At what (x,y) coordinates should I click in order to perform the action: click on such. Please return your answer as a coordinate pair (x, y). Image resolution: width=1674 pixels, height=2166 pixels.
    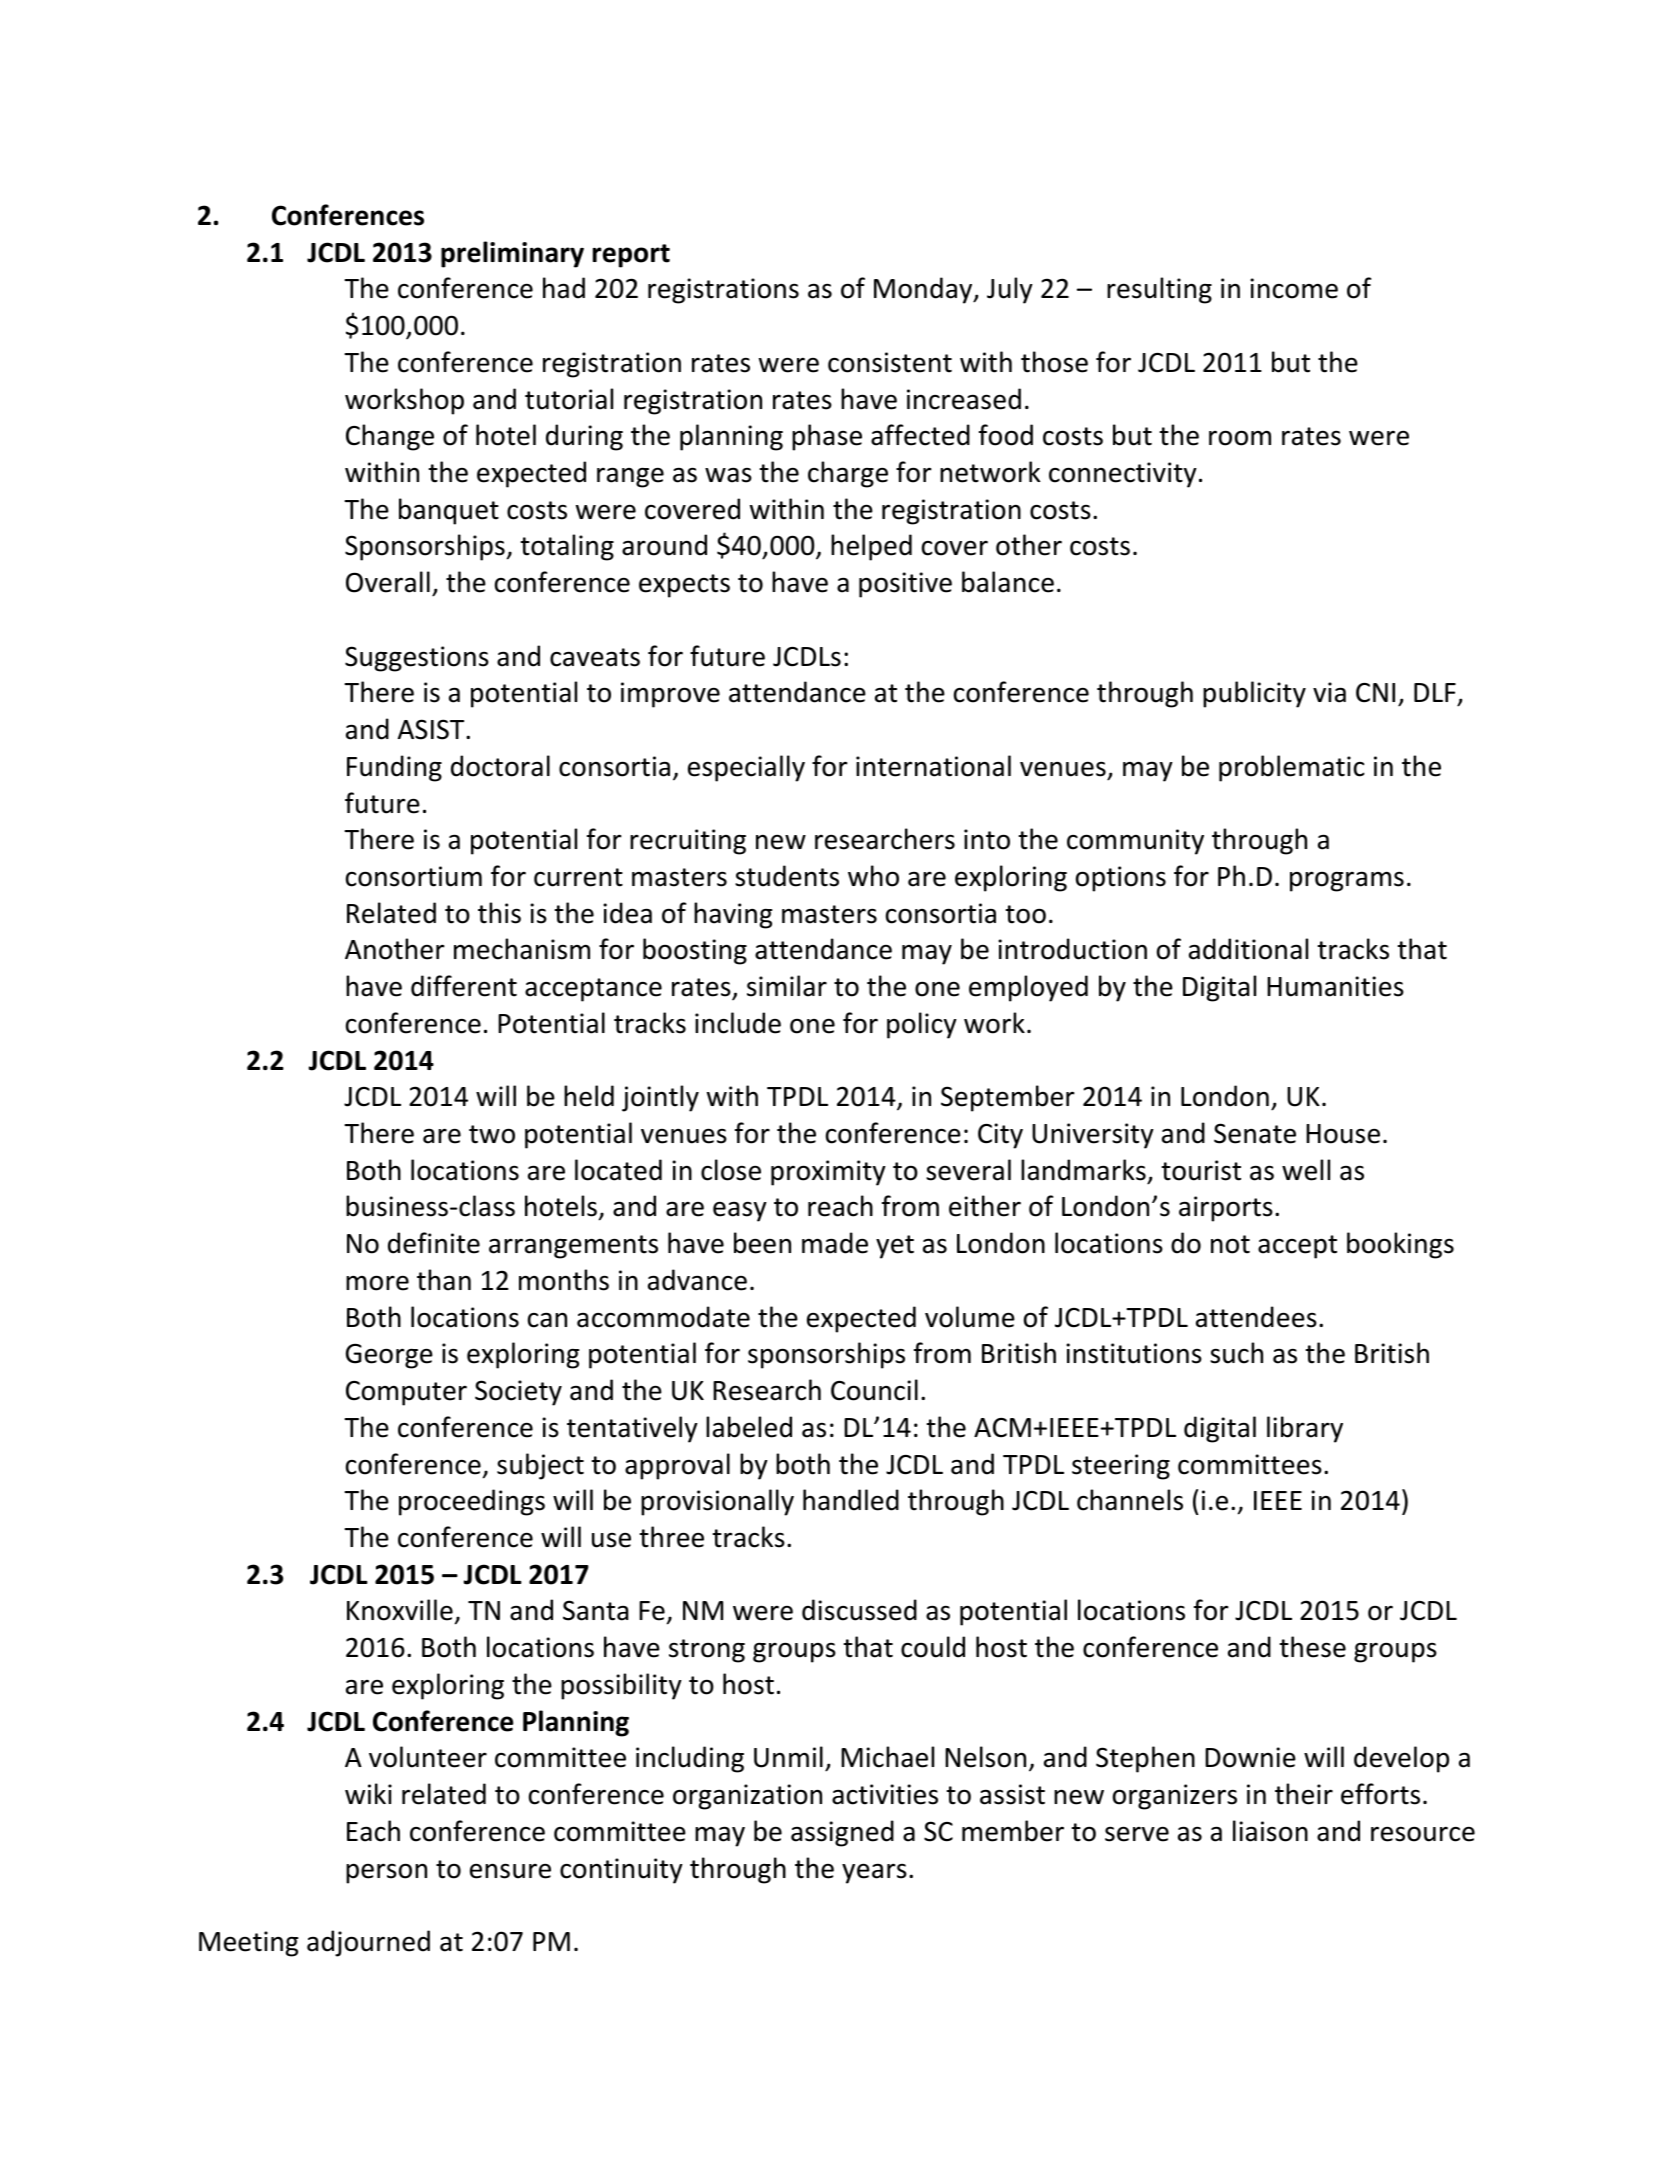
    Looking at the image, I should click on (1236, 1353).
